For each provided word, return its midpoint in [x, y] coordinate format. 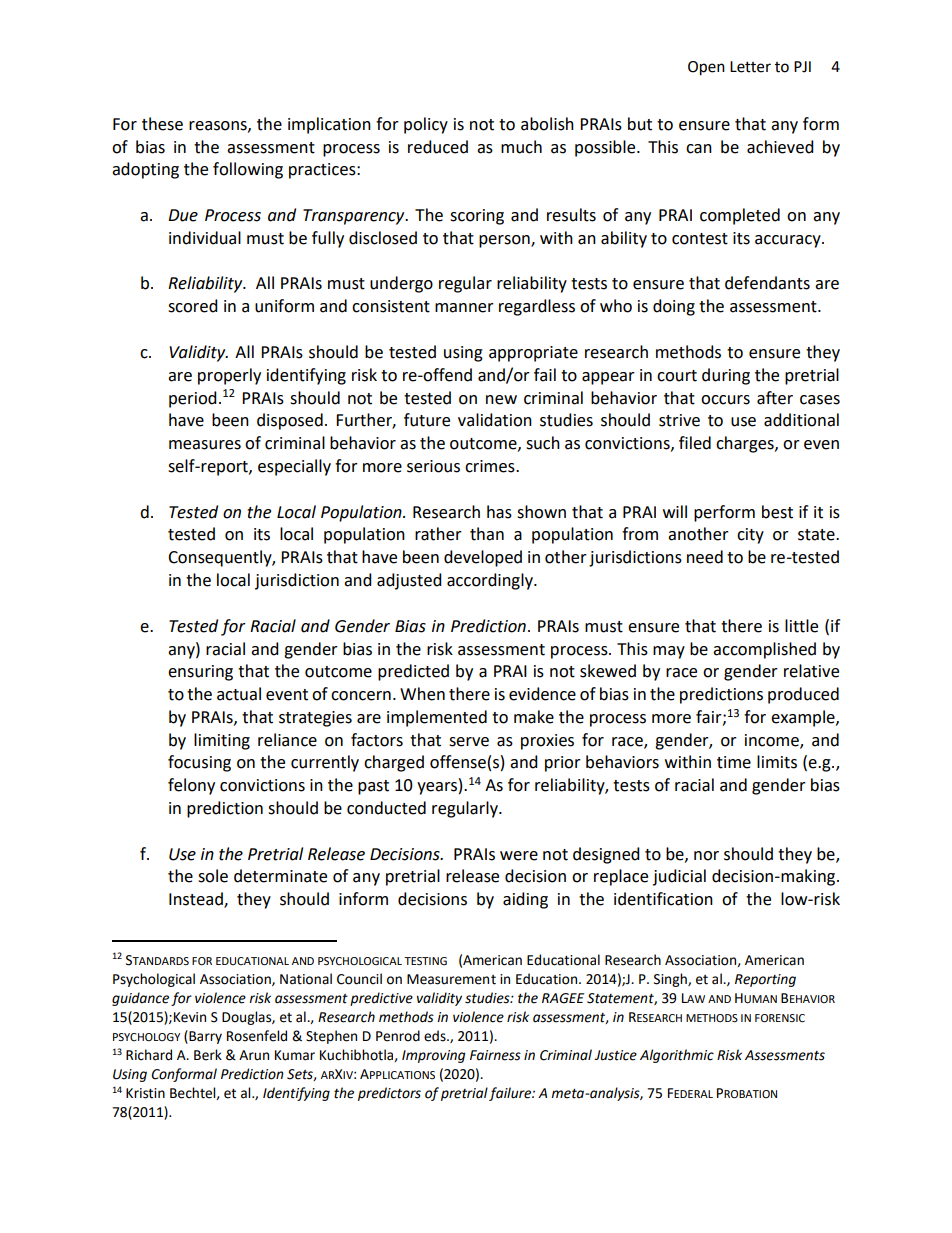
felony [191, 786]
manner [464, 308]
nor [706, 856]
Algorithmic [677, 1056]
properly [229, 376]
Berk [208, 1055]
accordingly [491, 581]
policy [426, 125]
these [162, 124]
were [519, 856]
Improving [433, 1056]
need [705, 557]
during [726, 376]
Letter [750, 67]
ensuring [200, 673]
